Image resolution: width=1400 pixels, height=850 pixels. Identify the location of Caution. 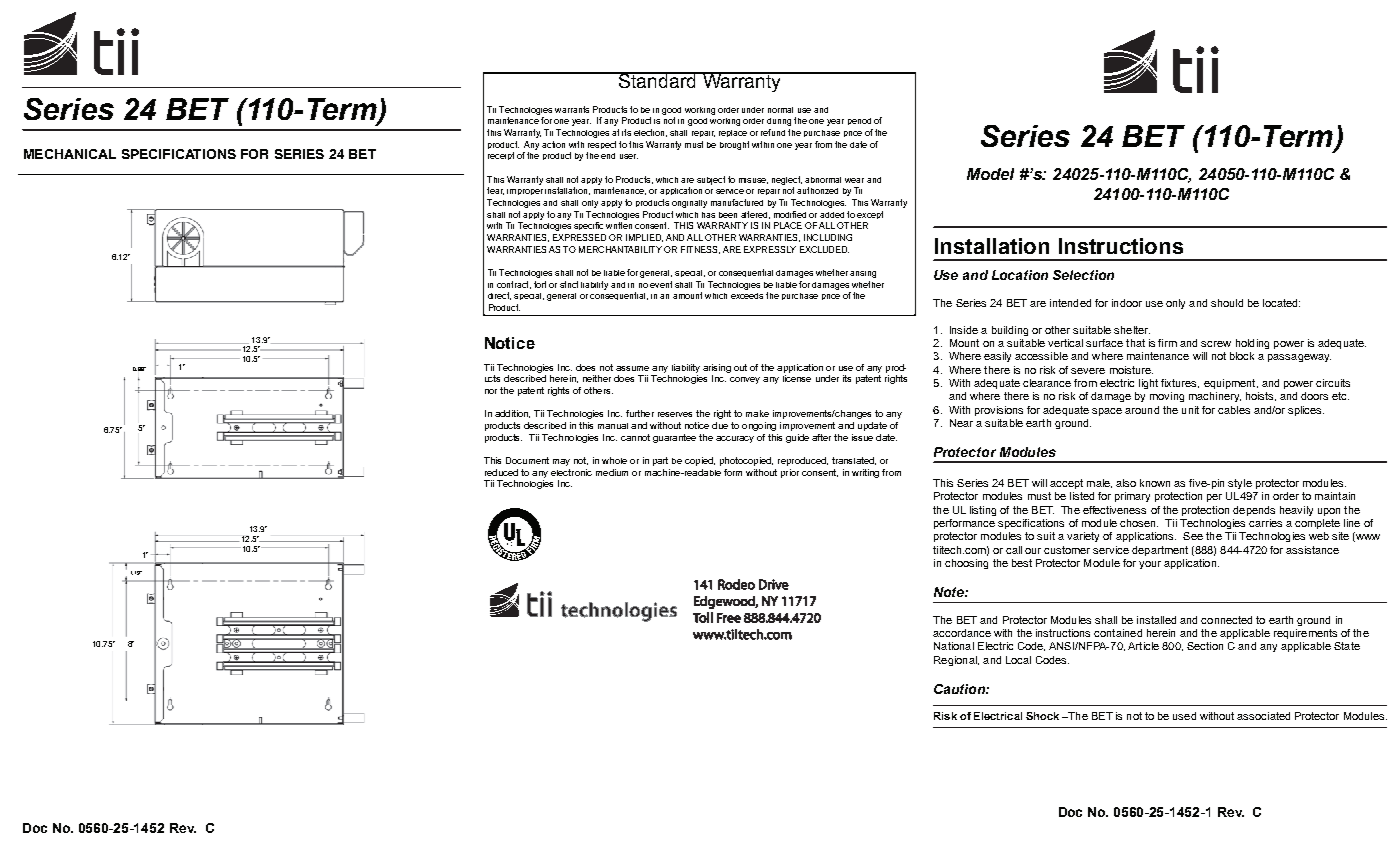
(960, 689).
